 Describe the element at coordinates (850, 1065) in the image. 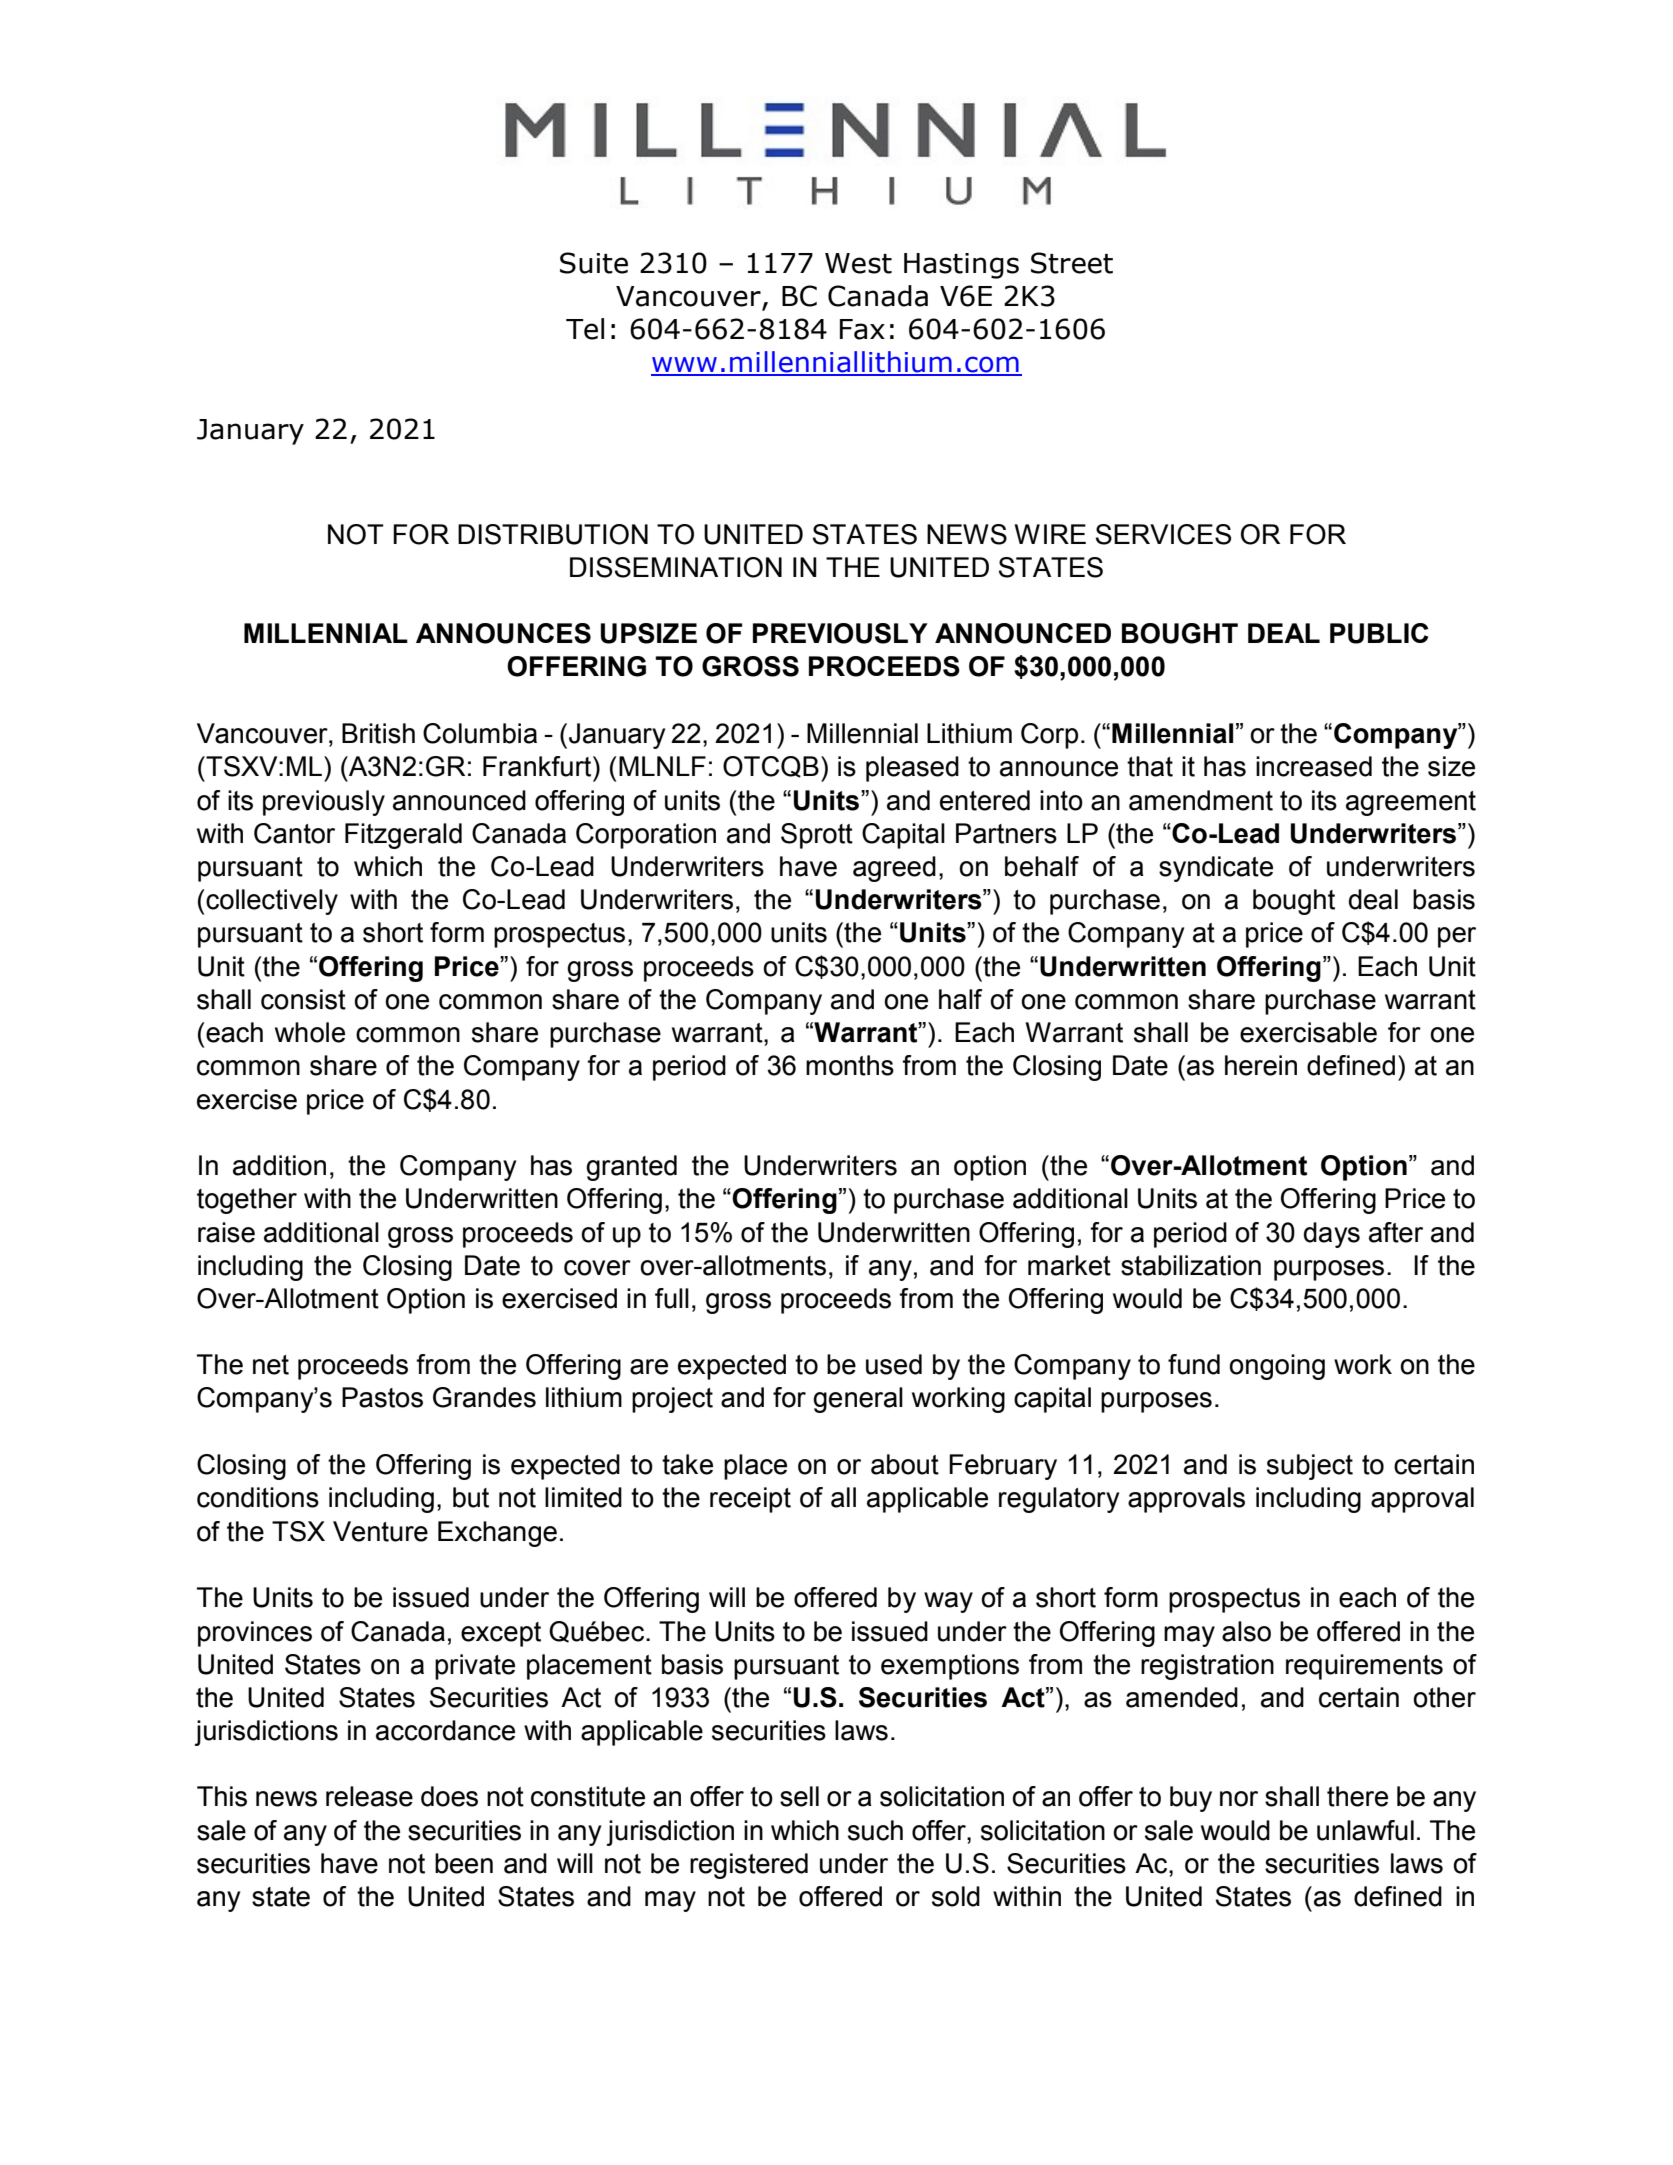

I see `months` at that location.
